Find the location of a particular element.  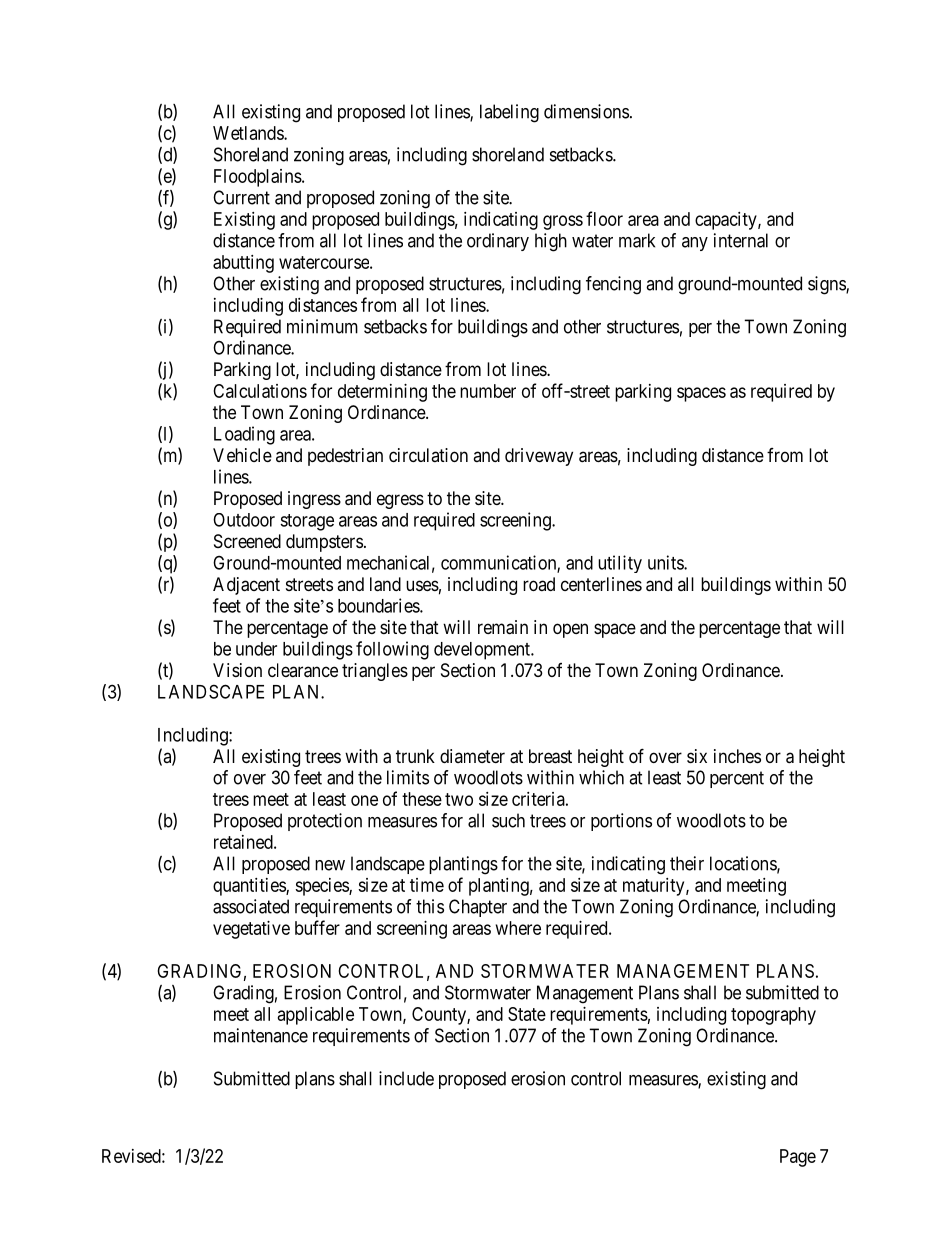

units is located at coordinates (666, 562).
